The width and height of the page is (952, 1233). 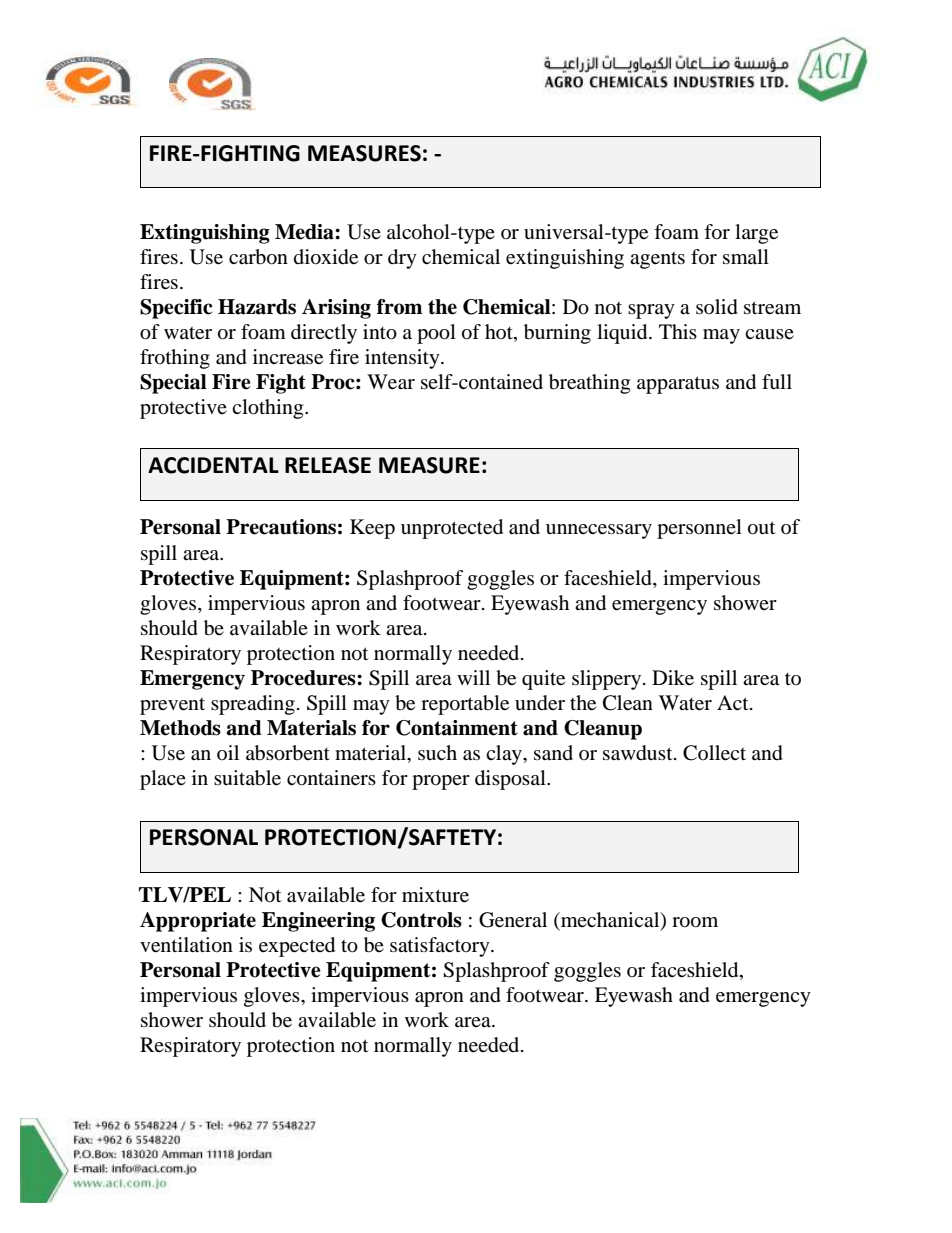 I want to click on apparatus, so click(x=678, y=385).
